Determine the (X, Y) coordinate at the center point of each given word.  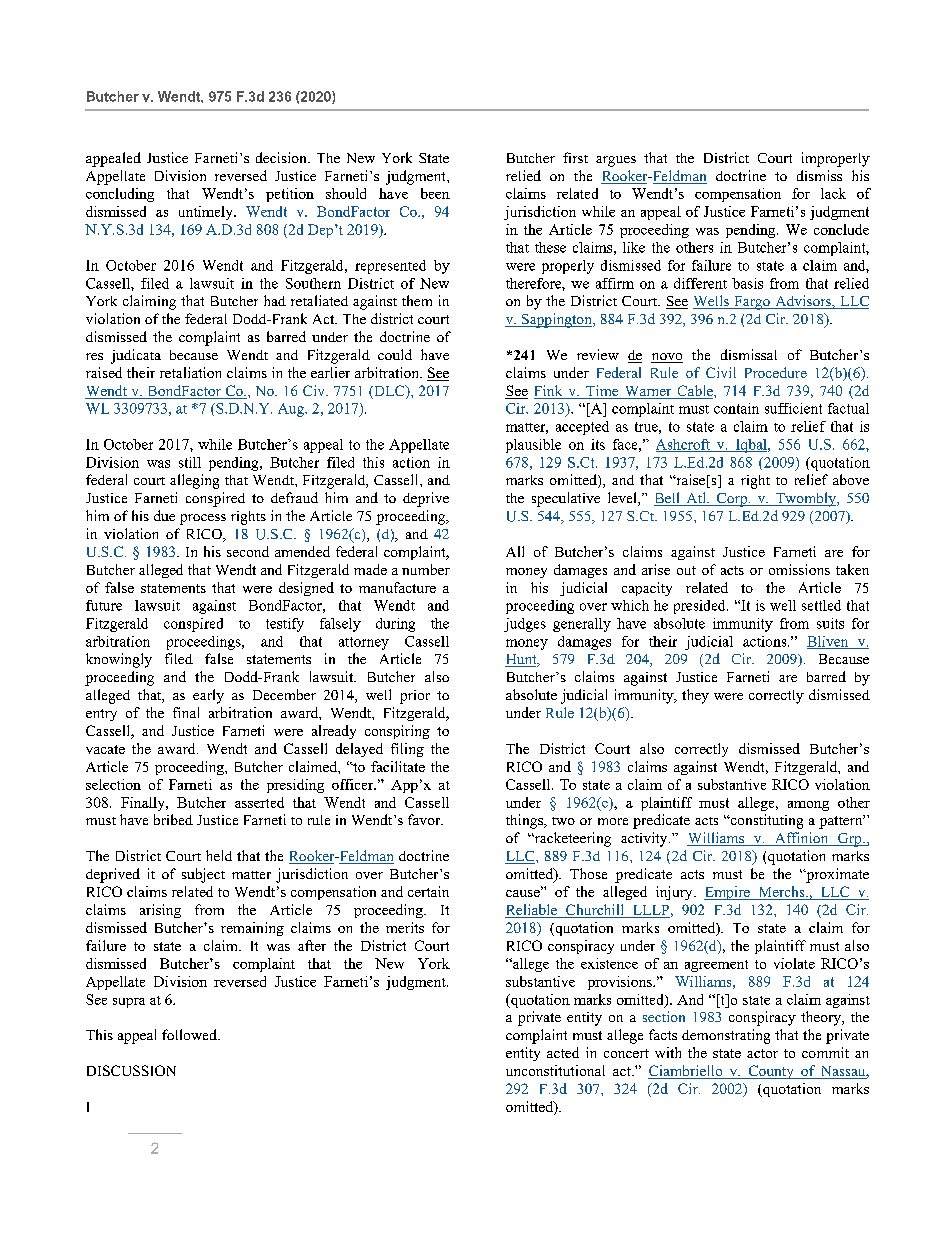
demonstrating (726, 1036)
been (435, 193)
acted (563, 1052)
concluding (120, 195)
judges (525, 625)
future (104, 605)
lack (833, 193)
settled (821, 605)
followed (190, 1034)
